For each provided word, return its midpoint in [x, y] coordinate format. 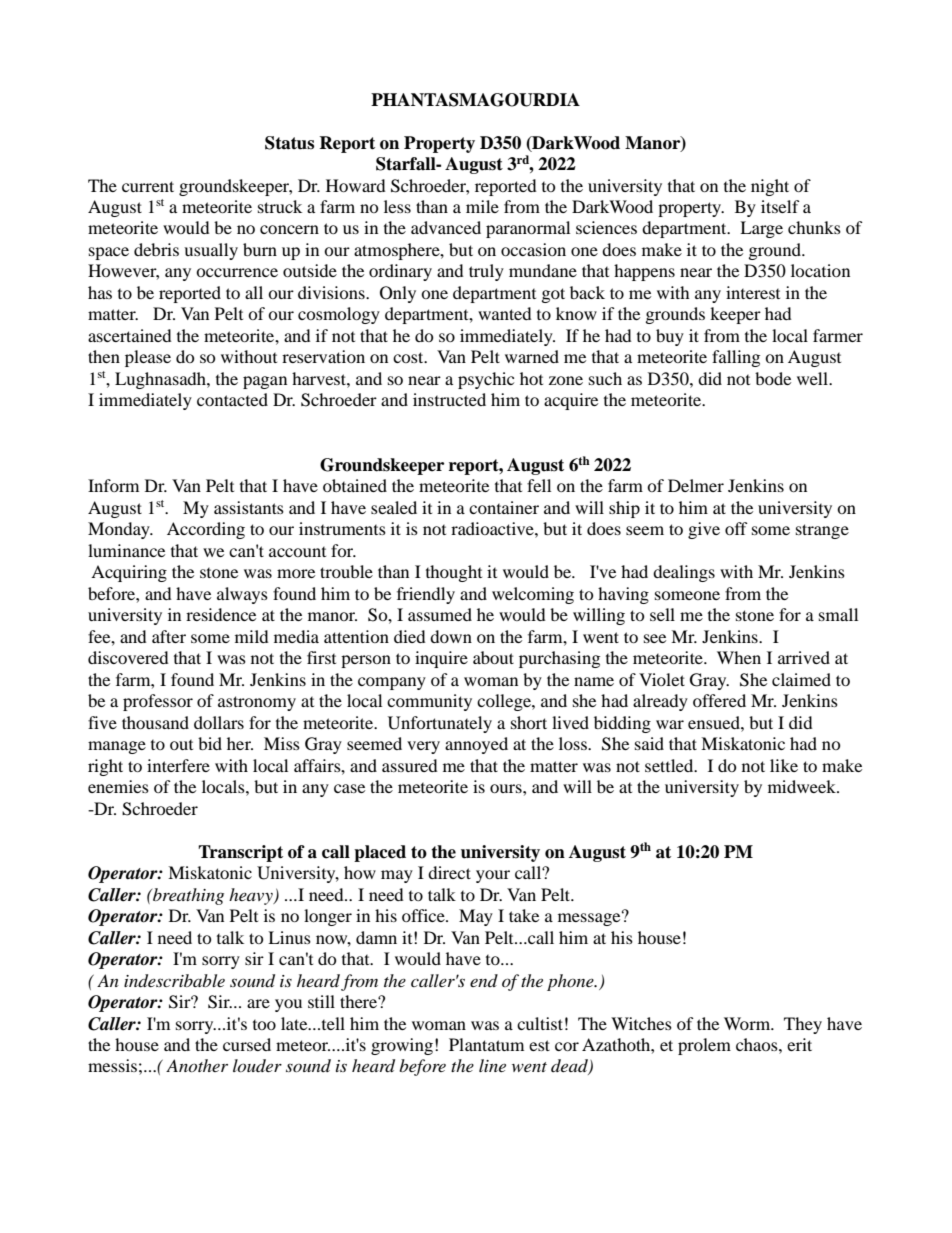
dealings [684, 573]
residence [221, 614]
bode [773, 378]
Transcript [240, 853]
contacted [232, 399]
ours [507, 788]
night [770, 187]
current [148, 186]
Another [197, 1065]
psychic [486, 380]
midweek [803, 786]
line [492, 1065]
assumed [440, 614]
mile [482, 206]
